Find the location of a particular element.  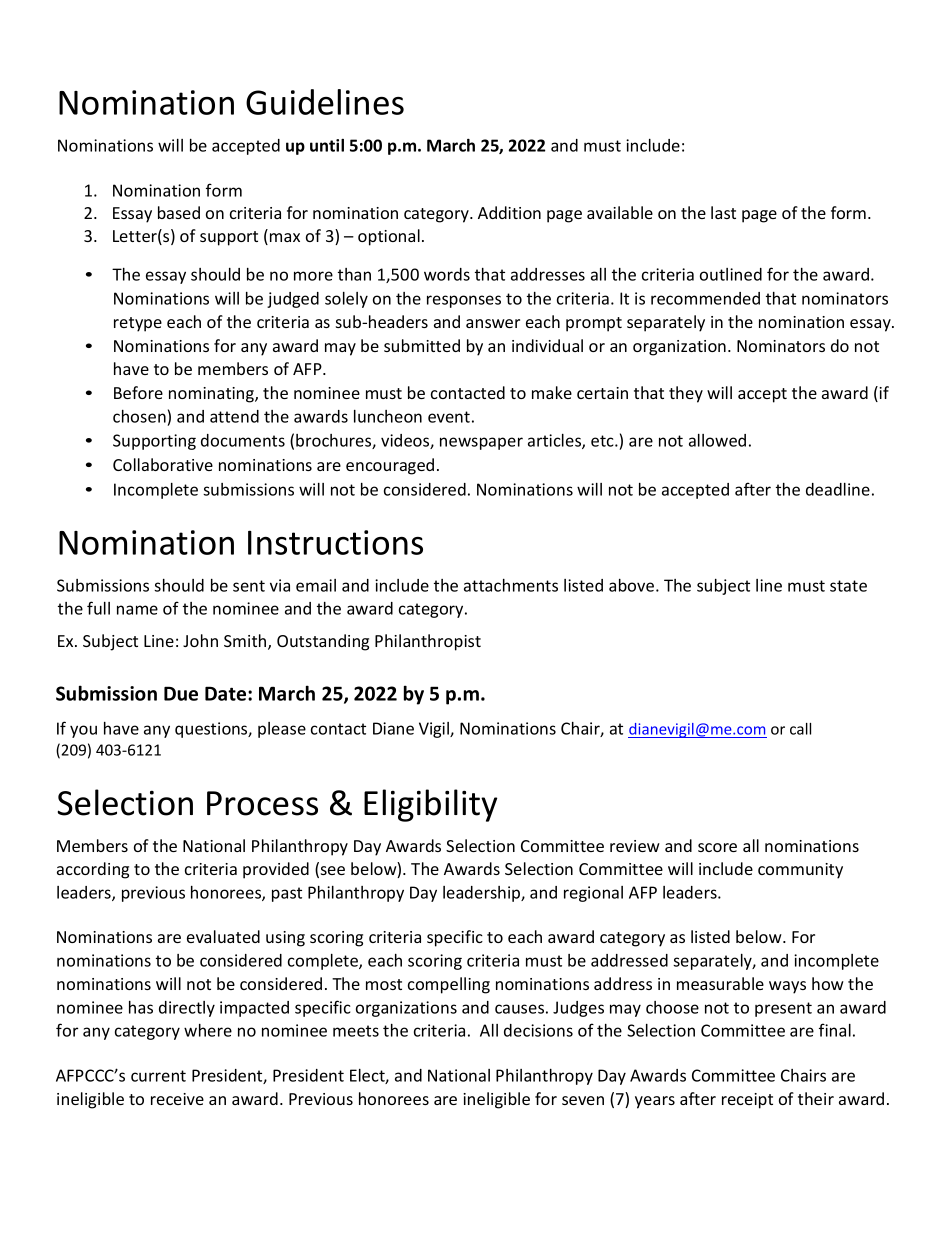

Before is located at coordinates (138, 392).
